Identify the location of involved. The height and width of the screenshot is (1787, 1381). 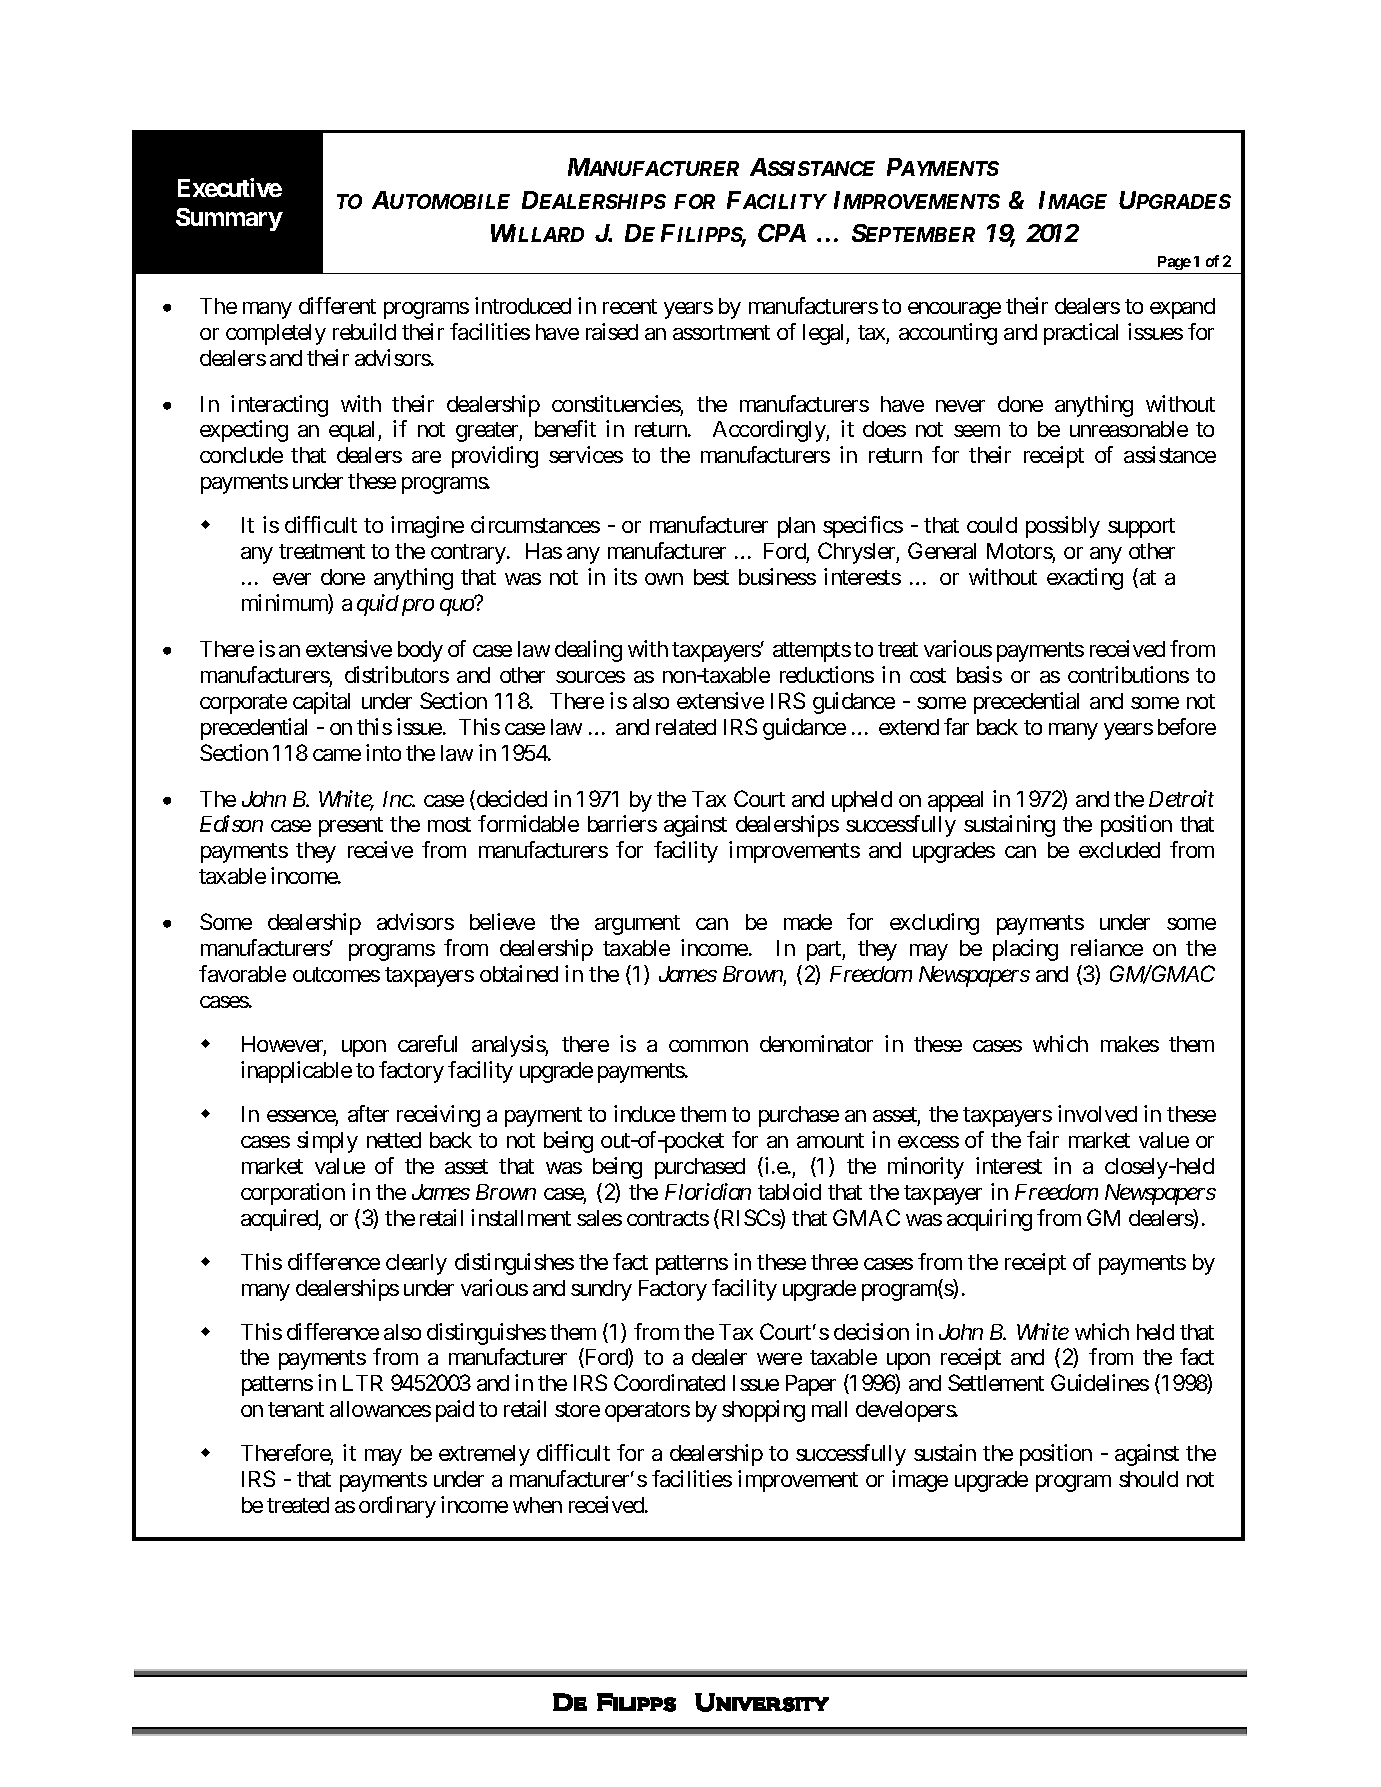
(1097, 1113).
